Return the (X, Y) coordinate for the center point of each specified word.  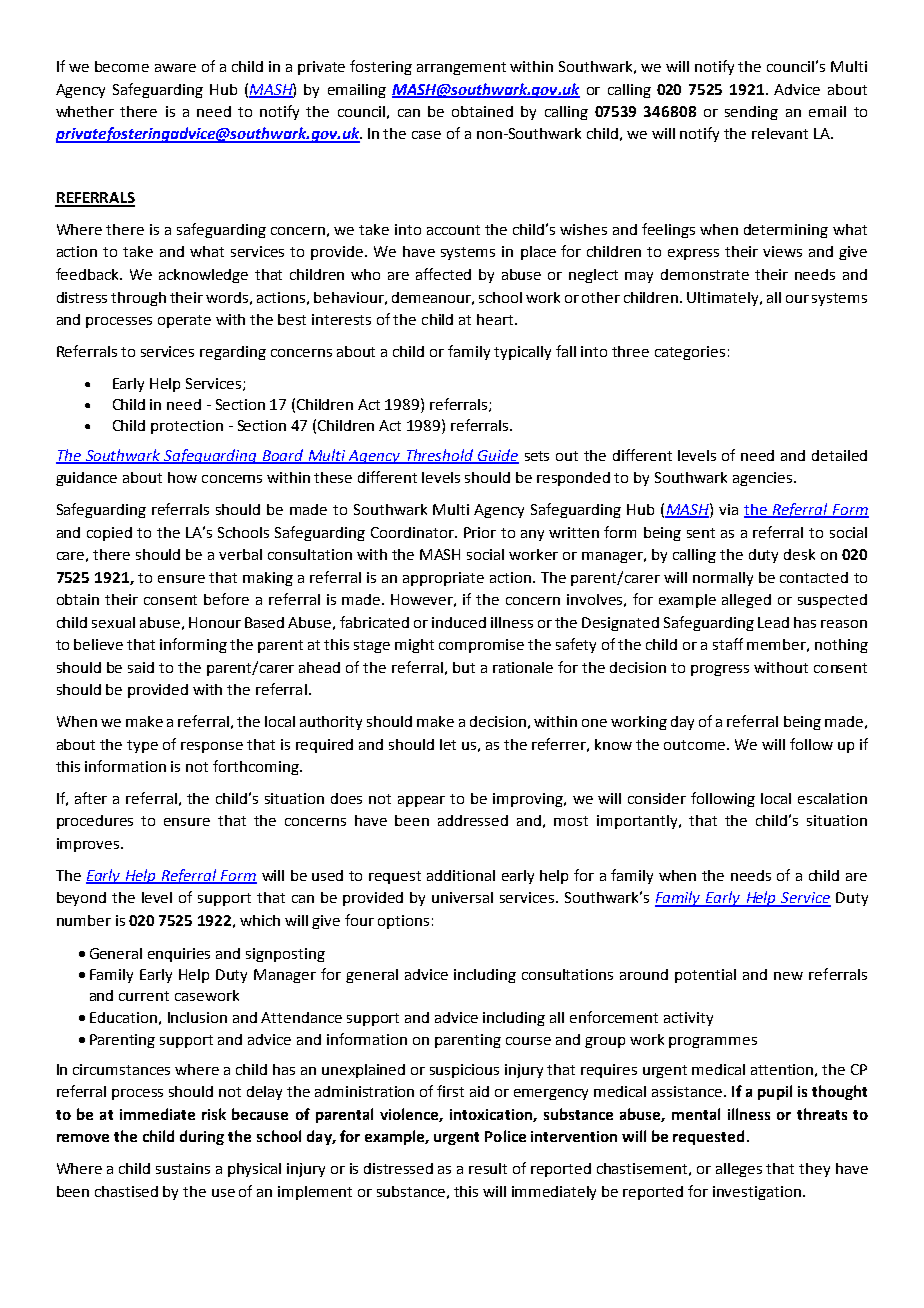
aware (175, 68)
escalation (832, 798)
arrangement (461, 68)
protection (187, 427)
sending (751, 113)
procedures (95, 822)
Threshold (440, 456)
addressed (473, 820)
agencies (764, 479)
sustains (183, 1168)
